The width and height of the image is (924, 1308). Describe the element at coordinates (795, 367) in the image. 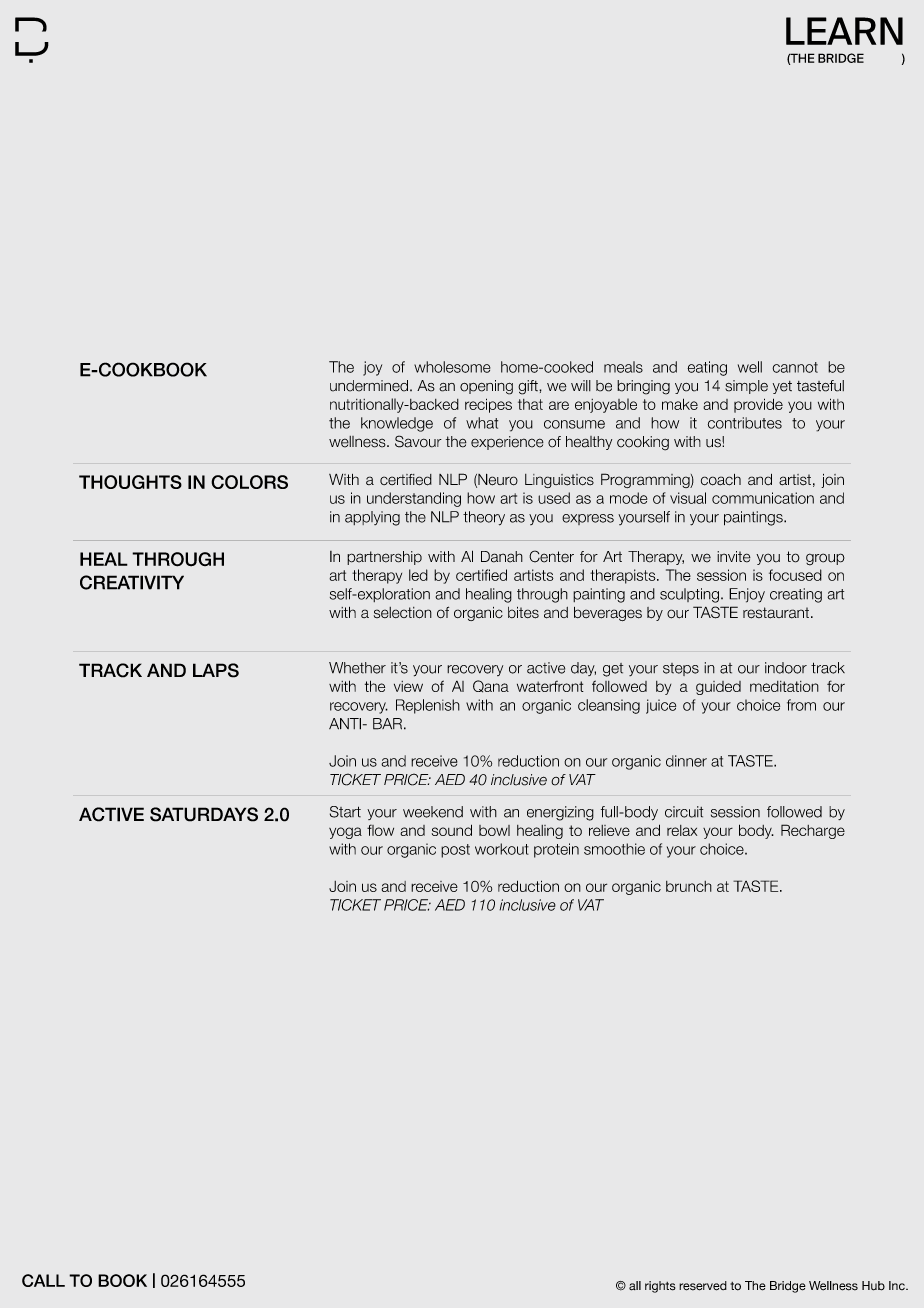

I see `cannot` at that location.
